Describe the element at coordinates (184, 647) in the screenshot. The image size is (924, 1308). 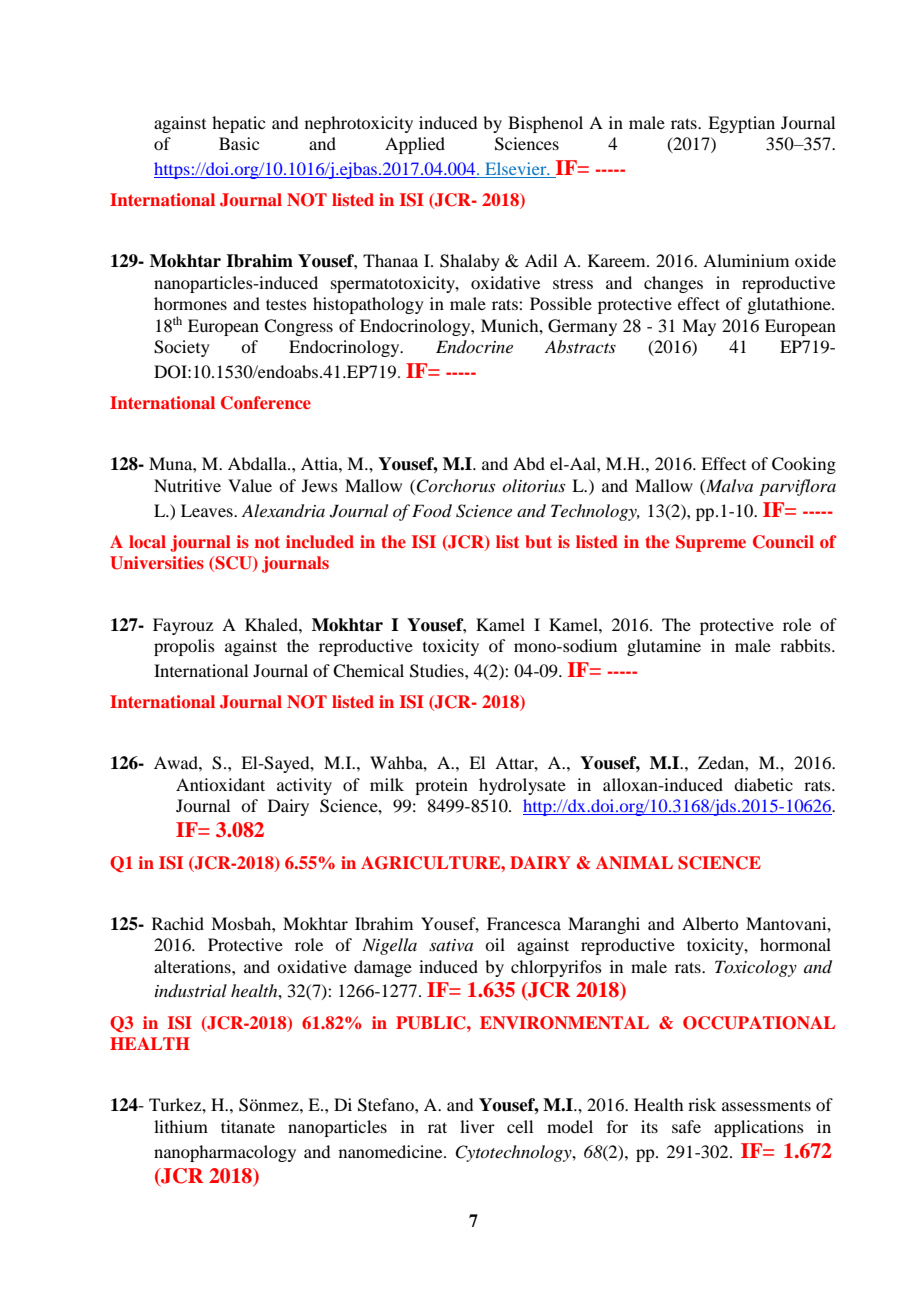
I see `propolis` at that location.
